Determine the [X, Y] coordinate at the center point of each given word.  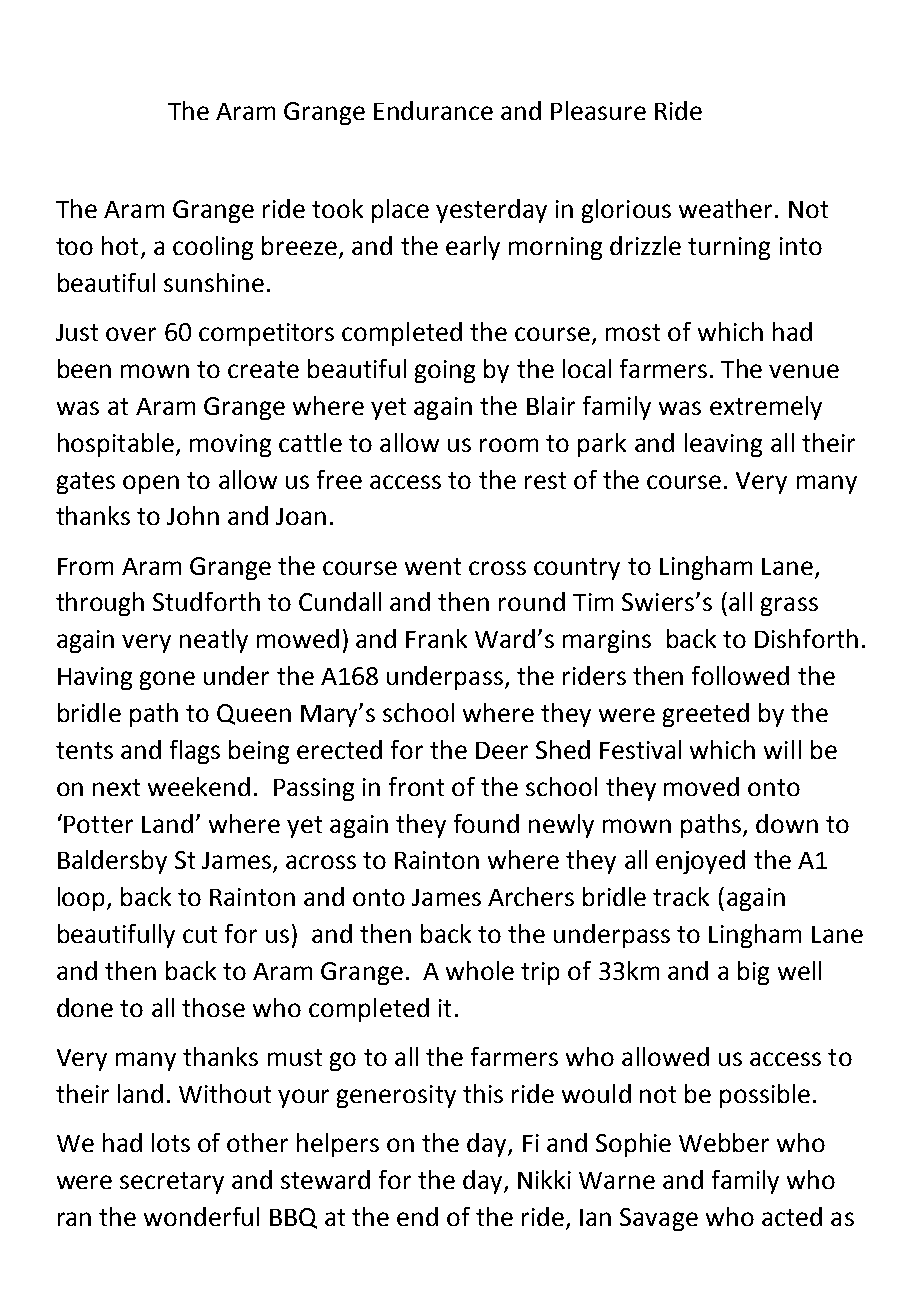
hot [120, 245]
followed [740, 675]
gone [167, 680]
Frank [436, 638]
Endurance [433, 110]
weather [725, 208]
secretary [172, 1183]
